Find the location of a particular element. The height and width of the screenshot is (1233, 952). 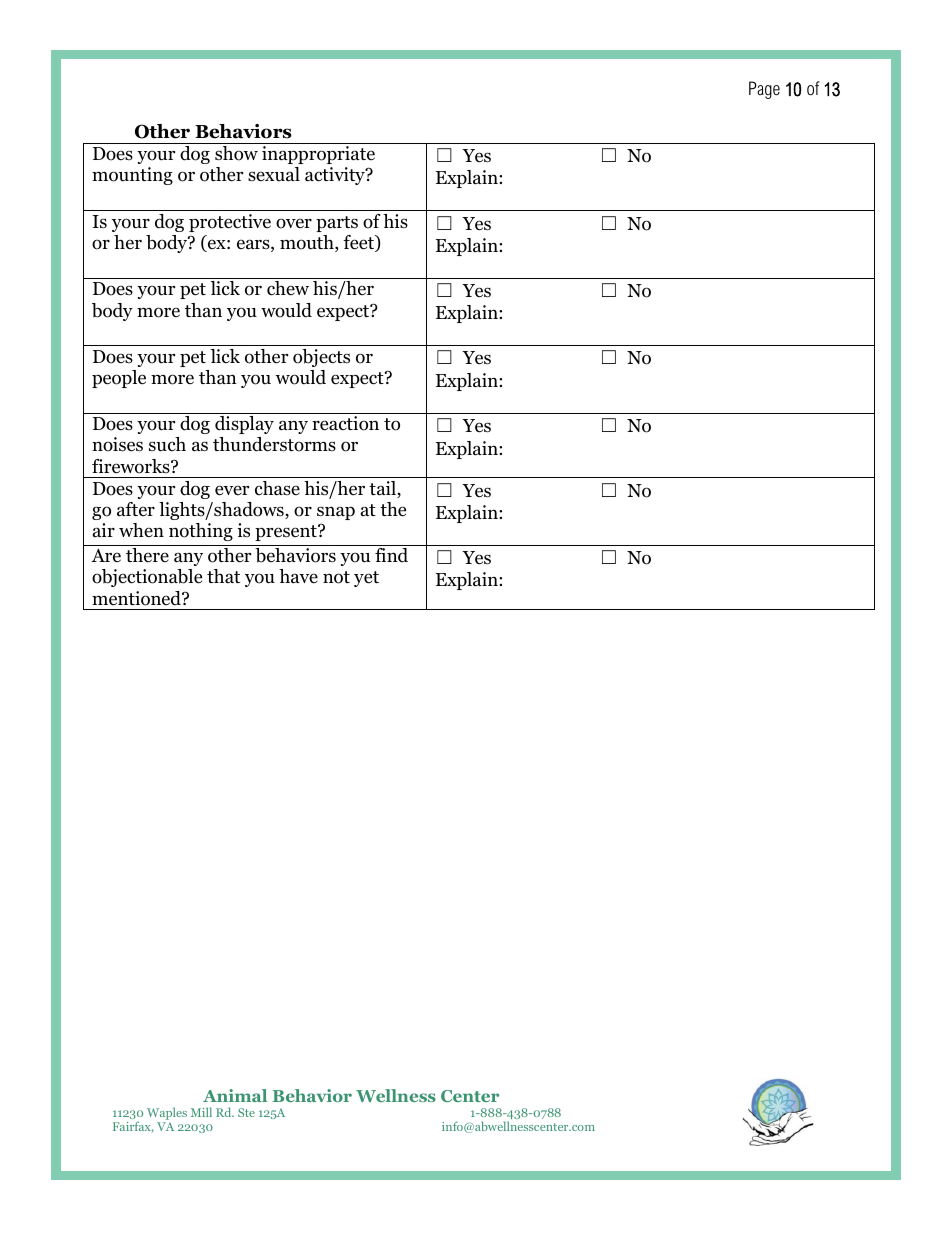

Mill is located at coordinates (201, 1112).
